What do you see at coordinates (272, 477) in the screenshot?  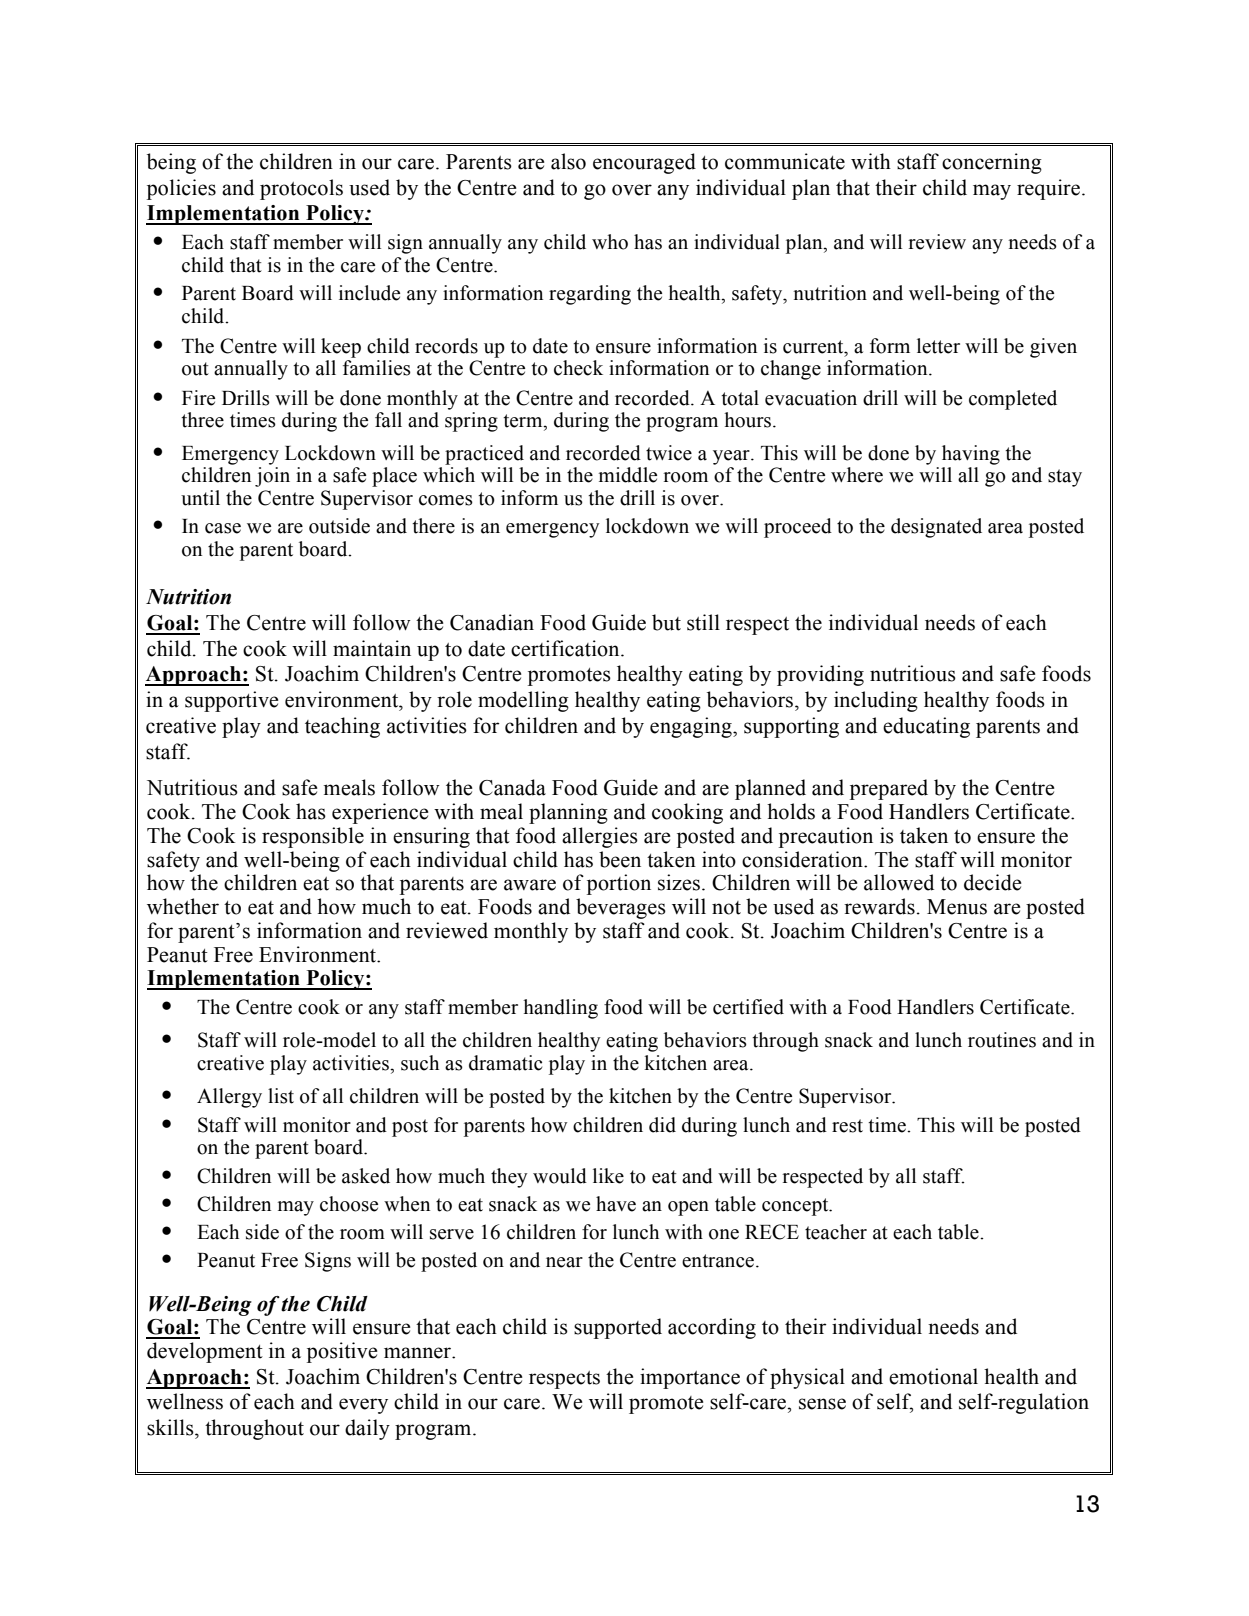 I see `join` at bounding box center [272, 477].
